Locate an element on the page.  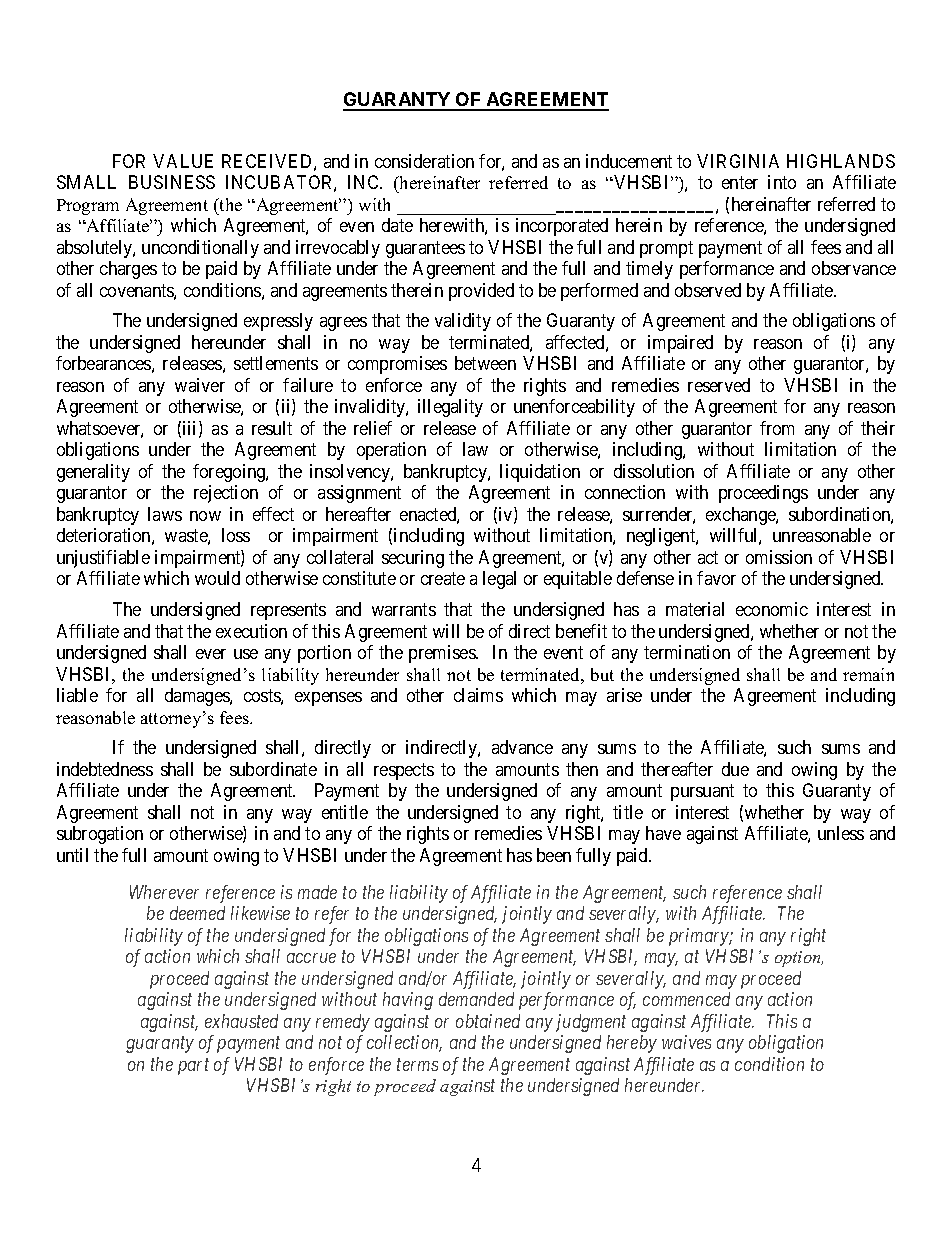
from is located at coordinates (777, 428).
